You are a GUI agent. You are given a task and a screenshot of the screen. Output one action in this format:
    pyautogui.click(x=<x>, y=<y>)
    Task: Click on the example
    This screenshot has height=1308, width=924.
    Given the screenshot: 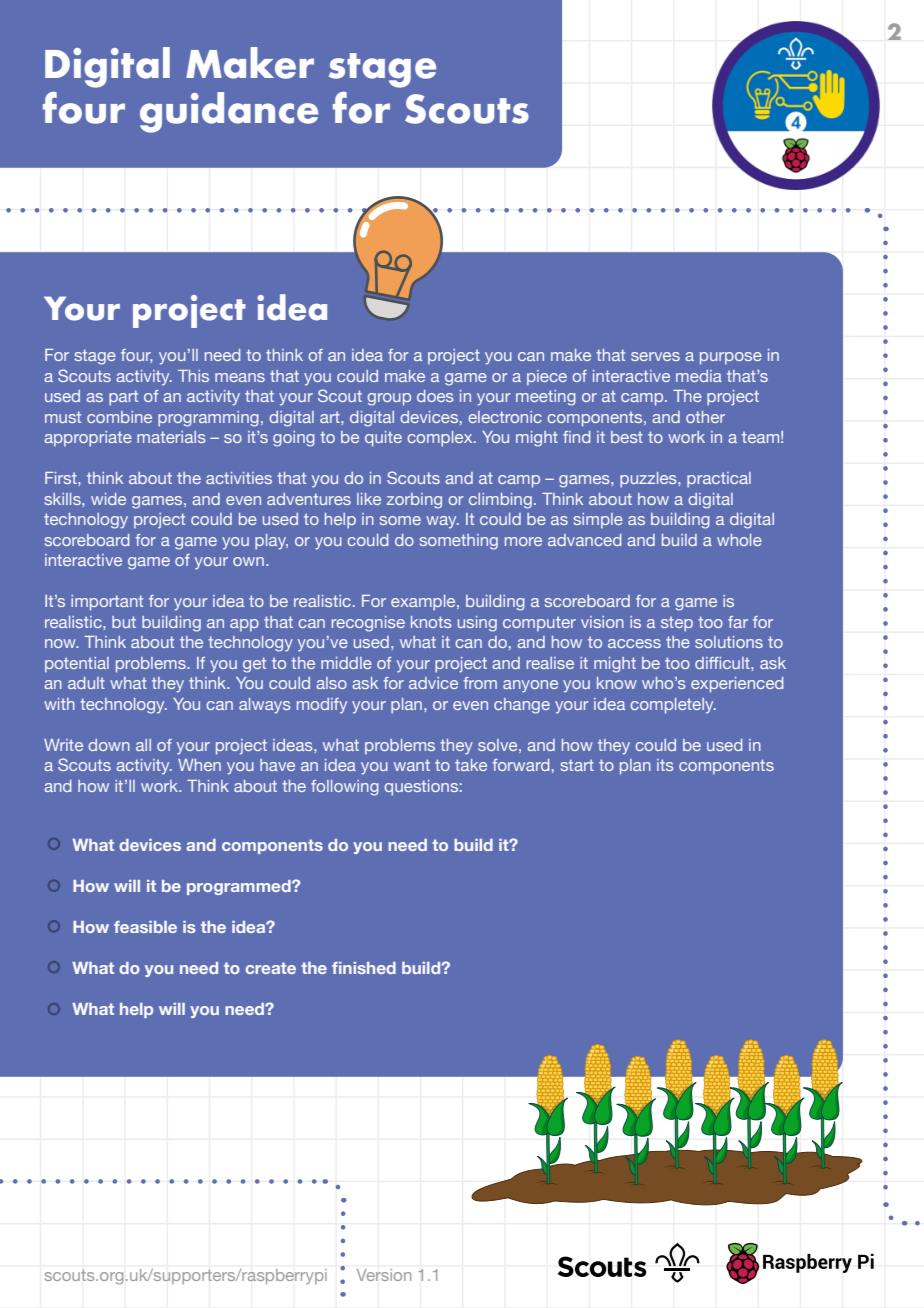 What is the action you would take?
    pyautogui.click(x=424, y=603)
